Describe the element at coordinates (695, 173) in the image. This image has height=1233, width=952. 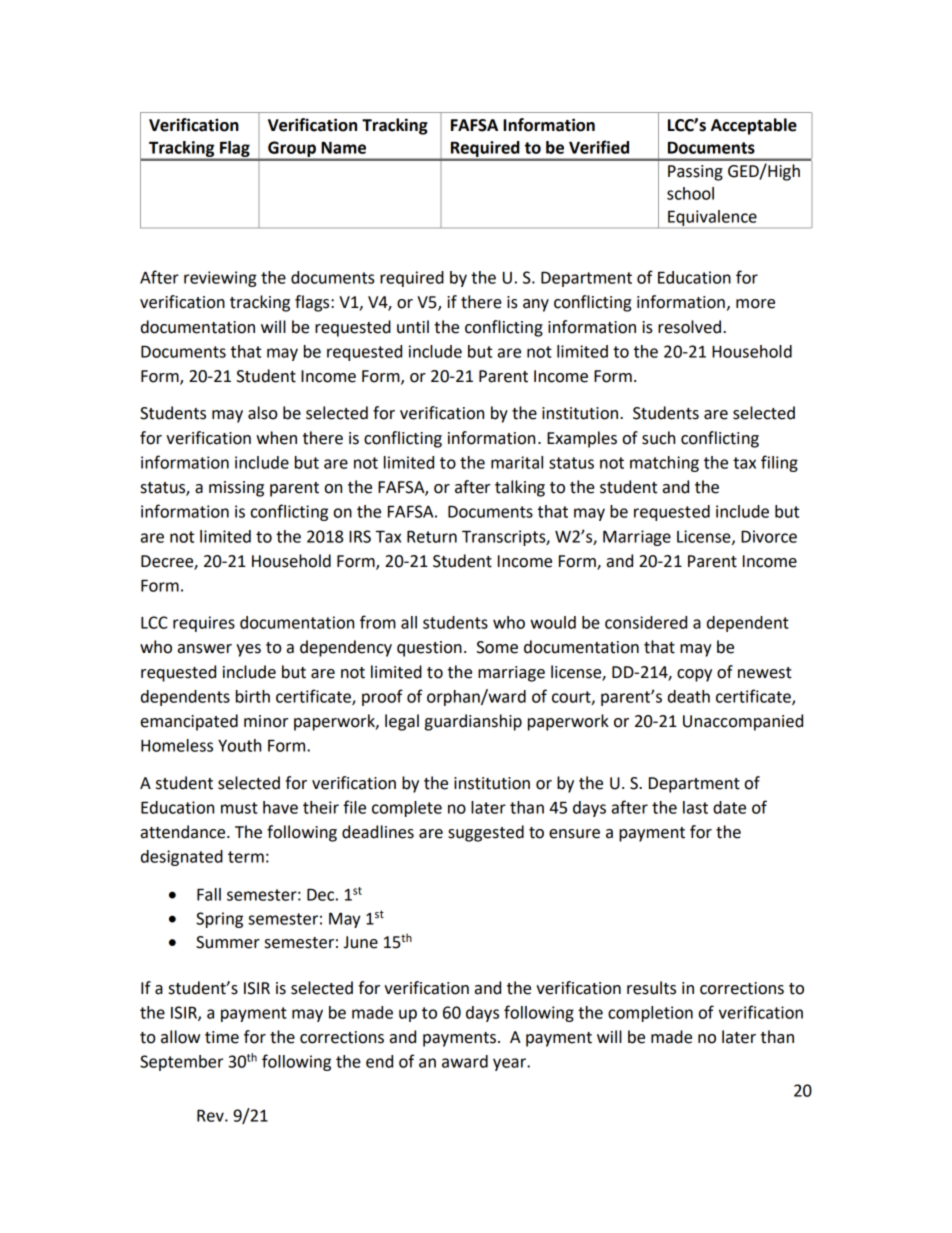
I see `Passing` at that location.
